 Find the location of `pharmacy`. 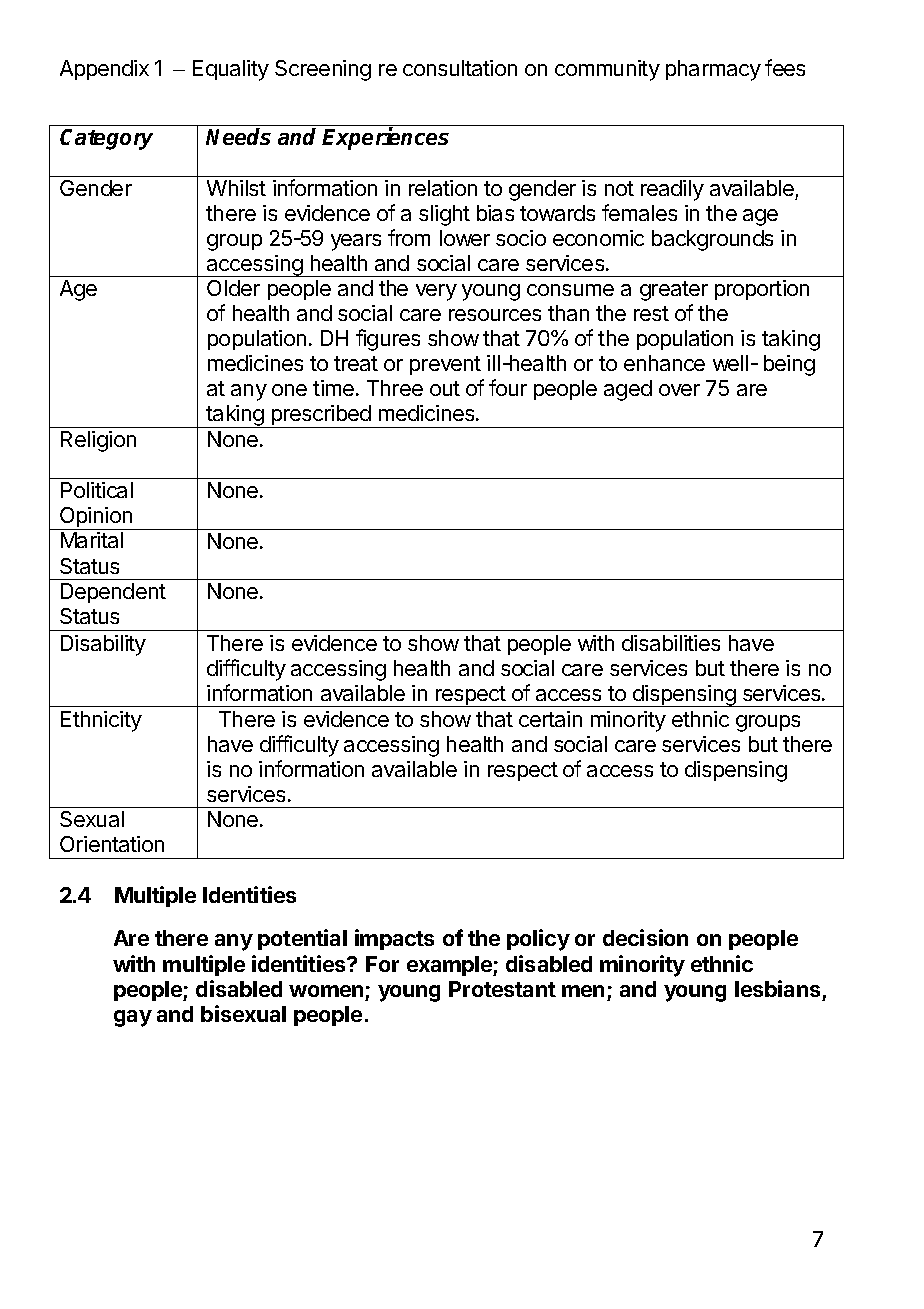

pharmacy is located at coordinates (713, 70).
